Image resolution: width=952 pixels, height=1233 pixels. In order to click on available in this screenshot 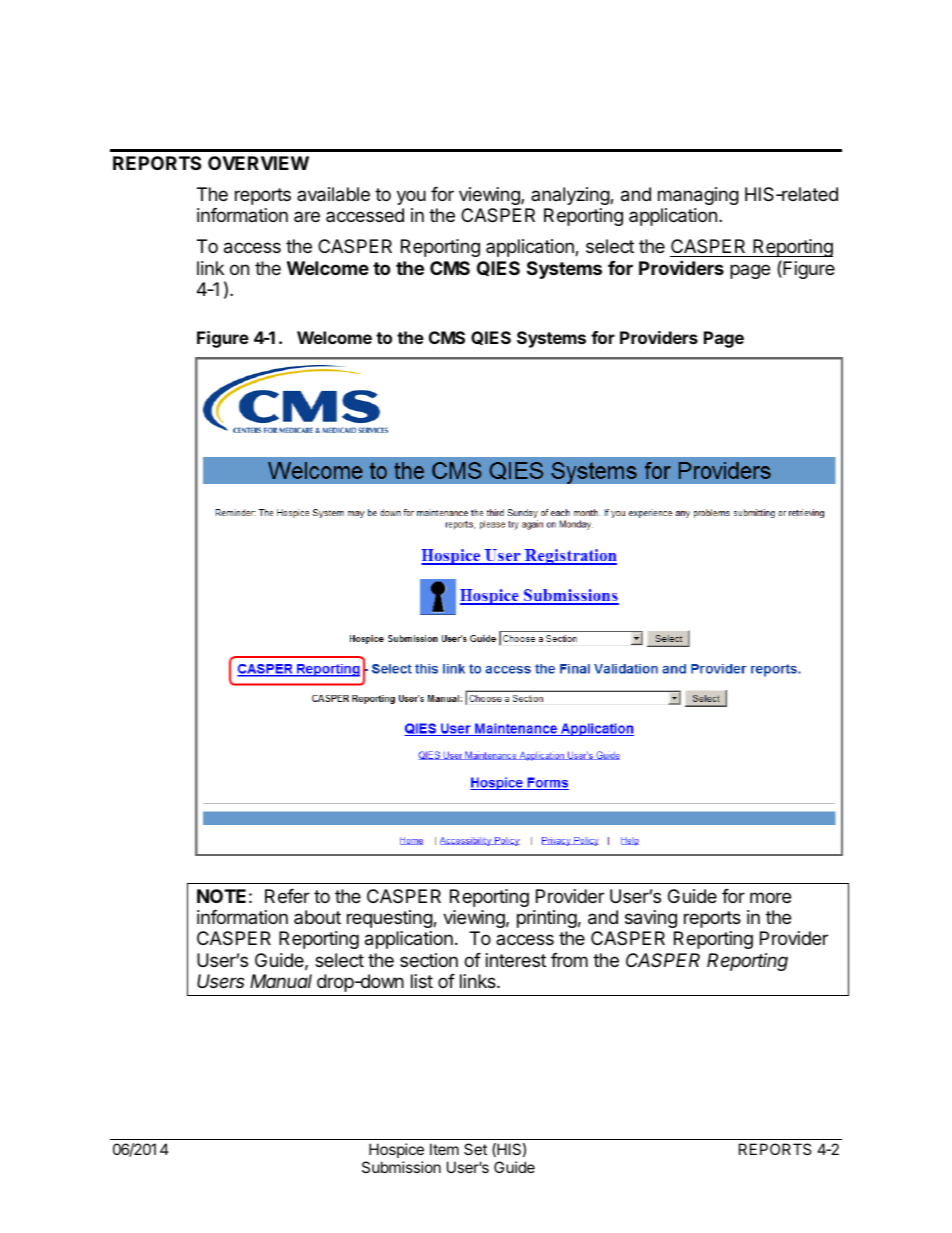, I will do `click(333, 194)`.
